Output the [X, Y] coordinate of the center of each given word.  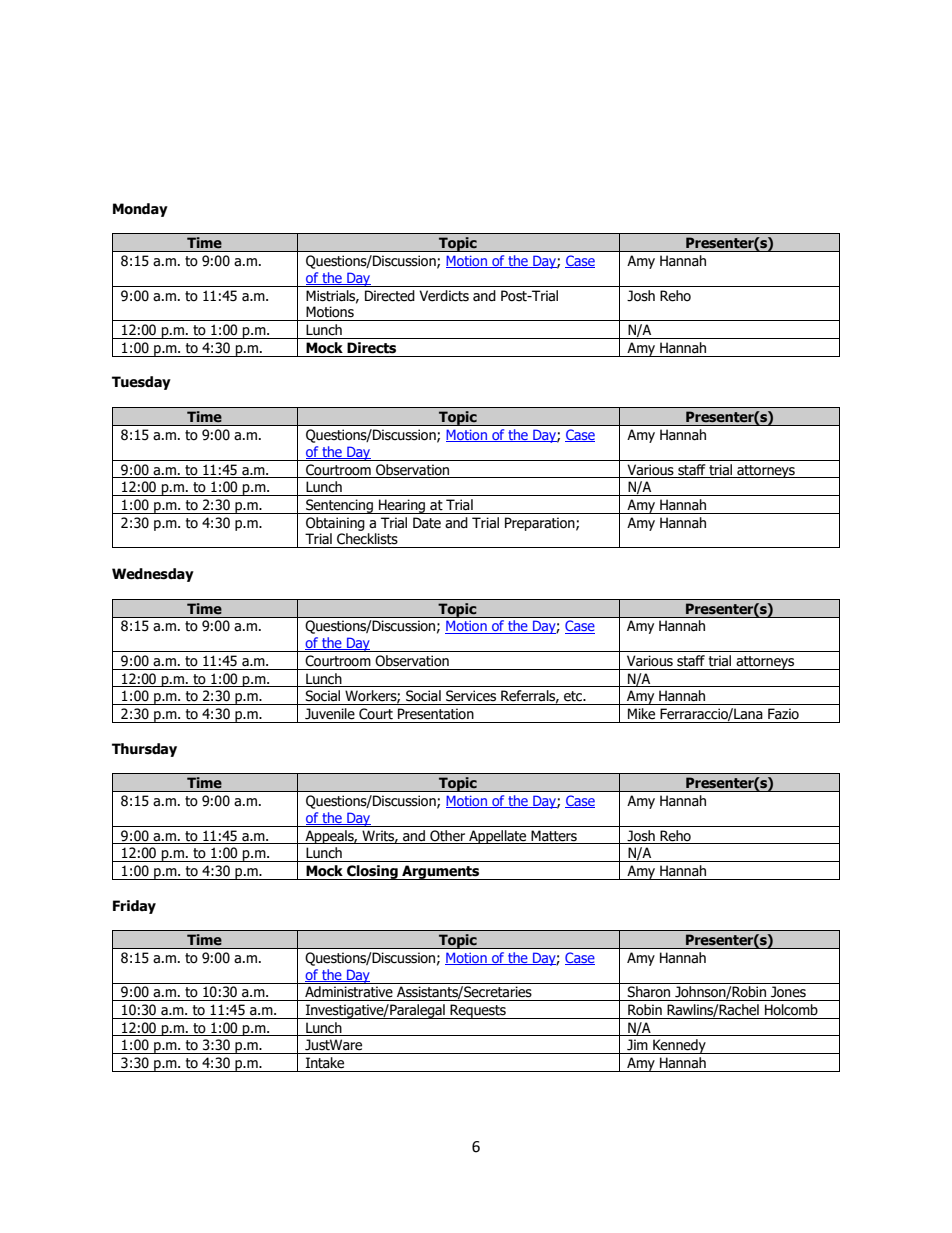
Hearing [402, 506]
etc [574, 696]
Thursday [144, 750]
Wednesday [153, 575]
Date [427, 523]
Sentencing [339, 506]
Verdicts [444, 296]
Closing [372, 872]
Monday [140, 210]
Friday [134, 907]
